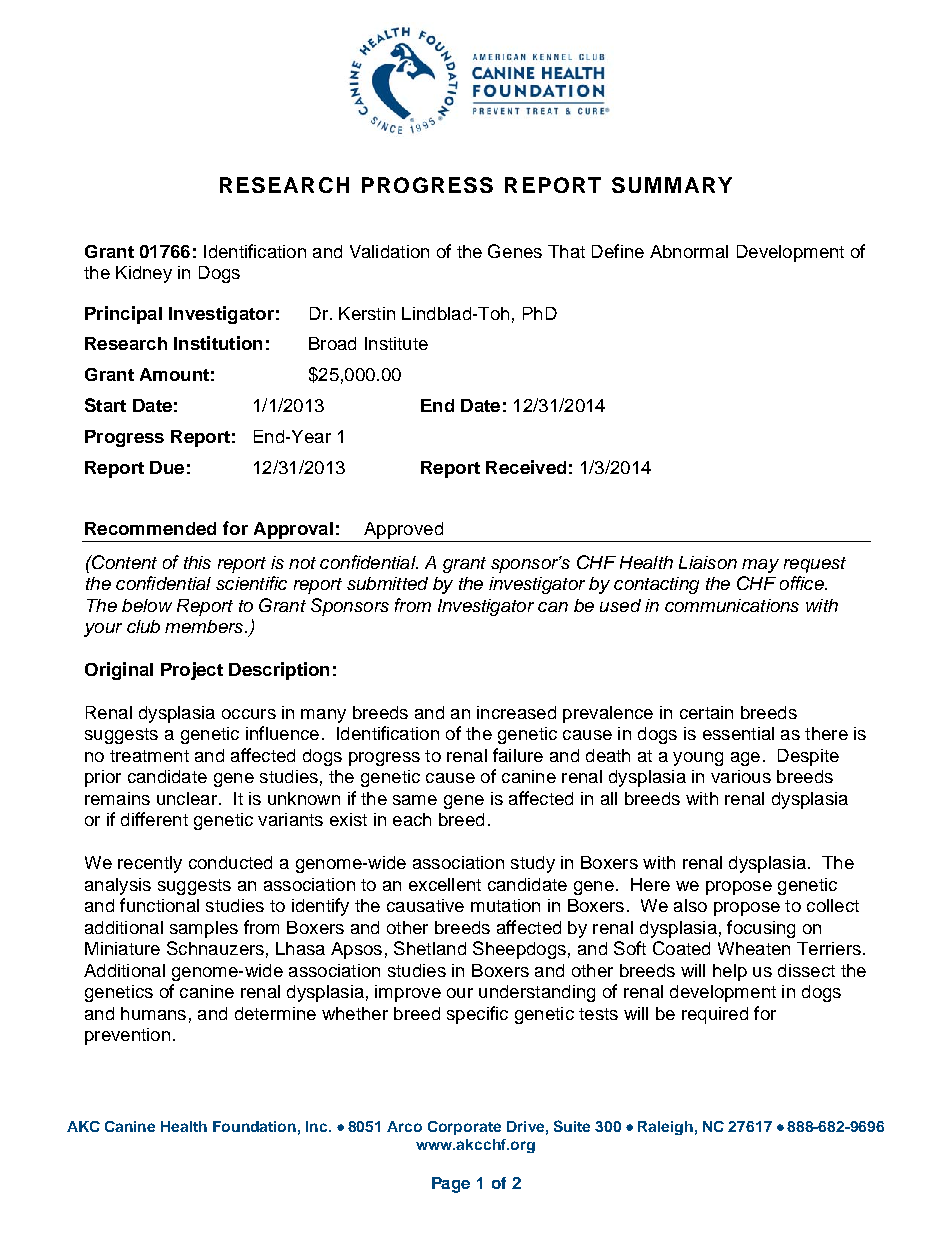 The width and height of the image is (952, 1233). I want to click on Validation, so click(389, 251).
